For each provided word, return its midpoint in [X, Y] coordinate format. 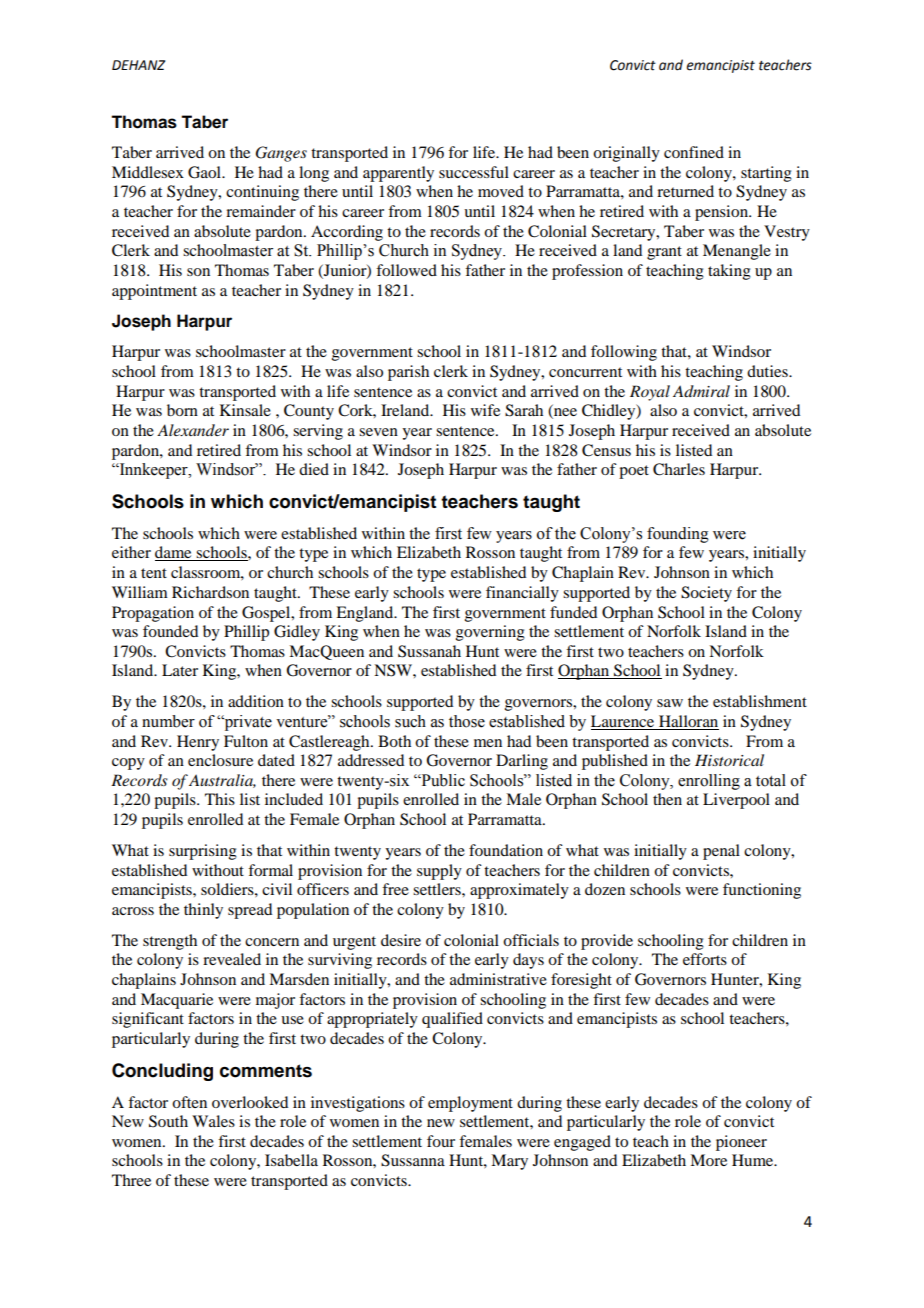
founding [678, 535]
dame [174, 553]
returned [685, 191]
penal [721, 852]
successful [474, 172]
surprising [203, 852]
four [441, 1141]
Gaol [205, 172]
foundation [506, 850]
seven [378, 432]
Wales [213, 1121]
